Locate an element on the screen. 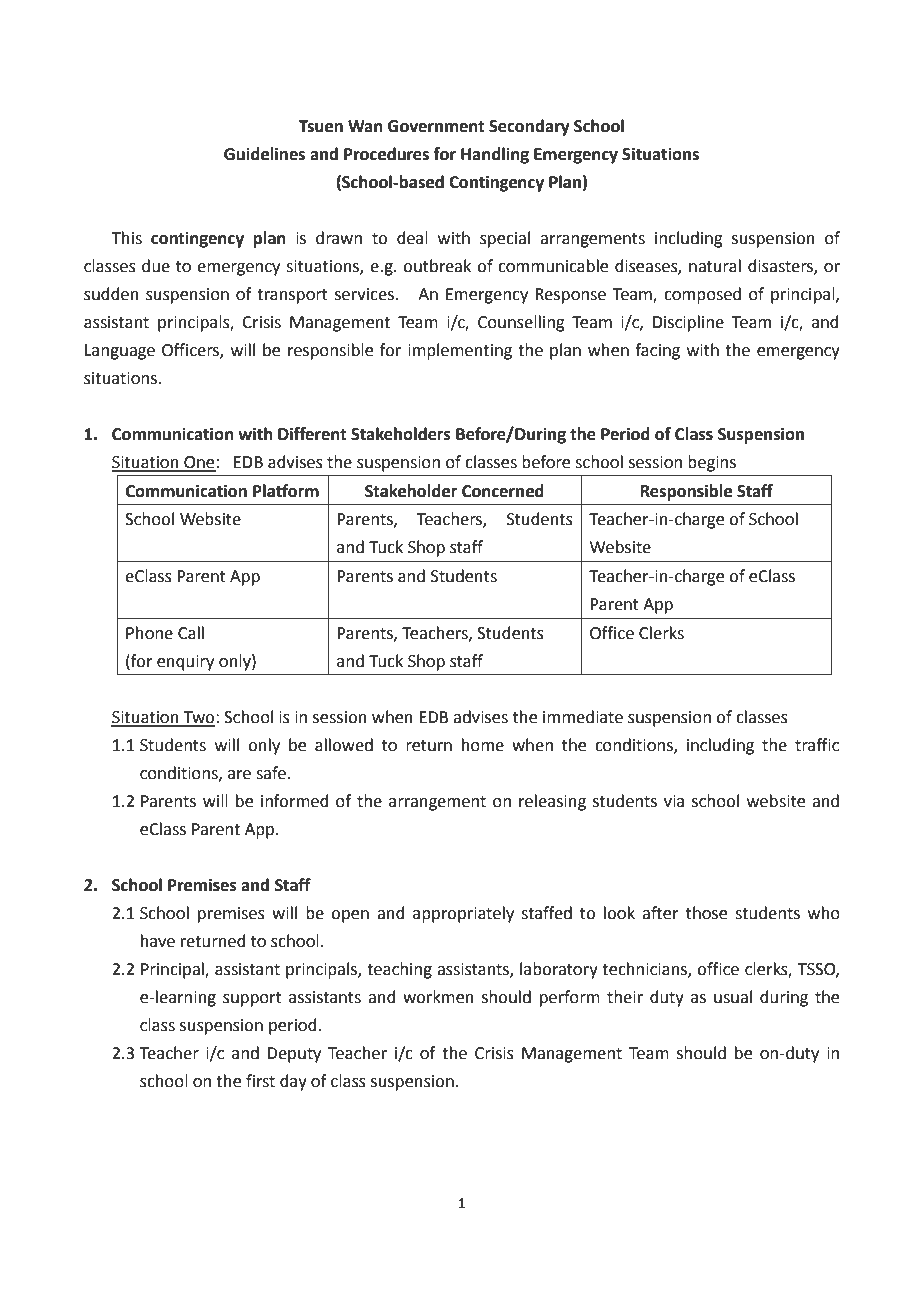 The image size is (924, 1308). Guidelines is located at coordinates (264, 154).
